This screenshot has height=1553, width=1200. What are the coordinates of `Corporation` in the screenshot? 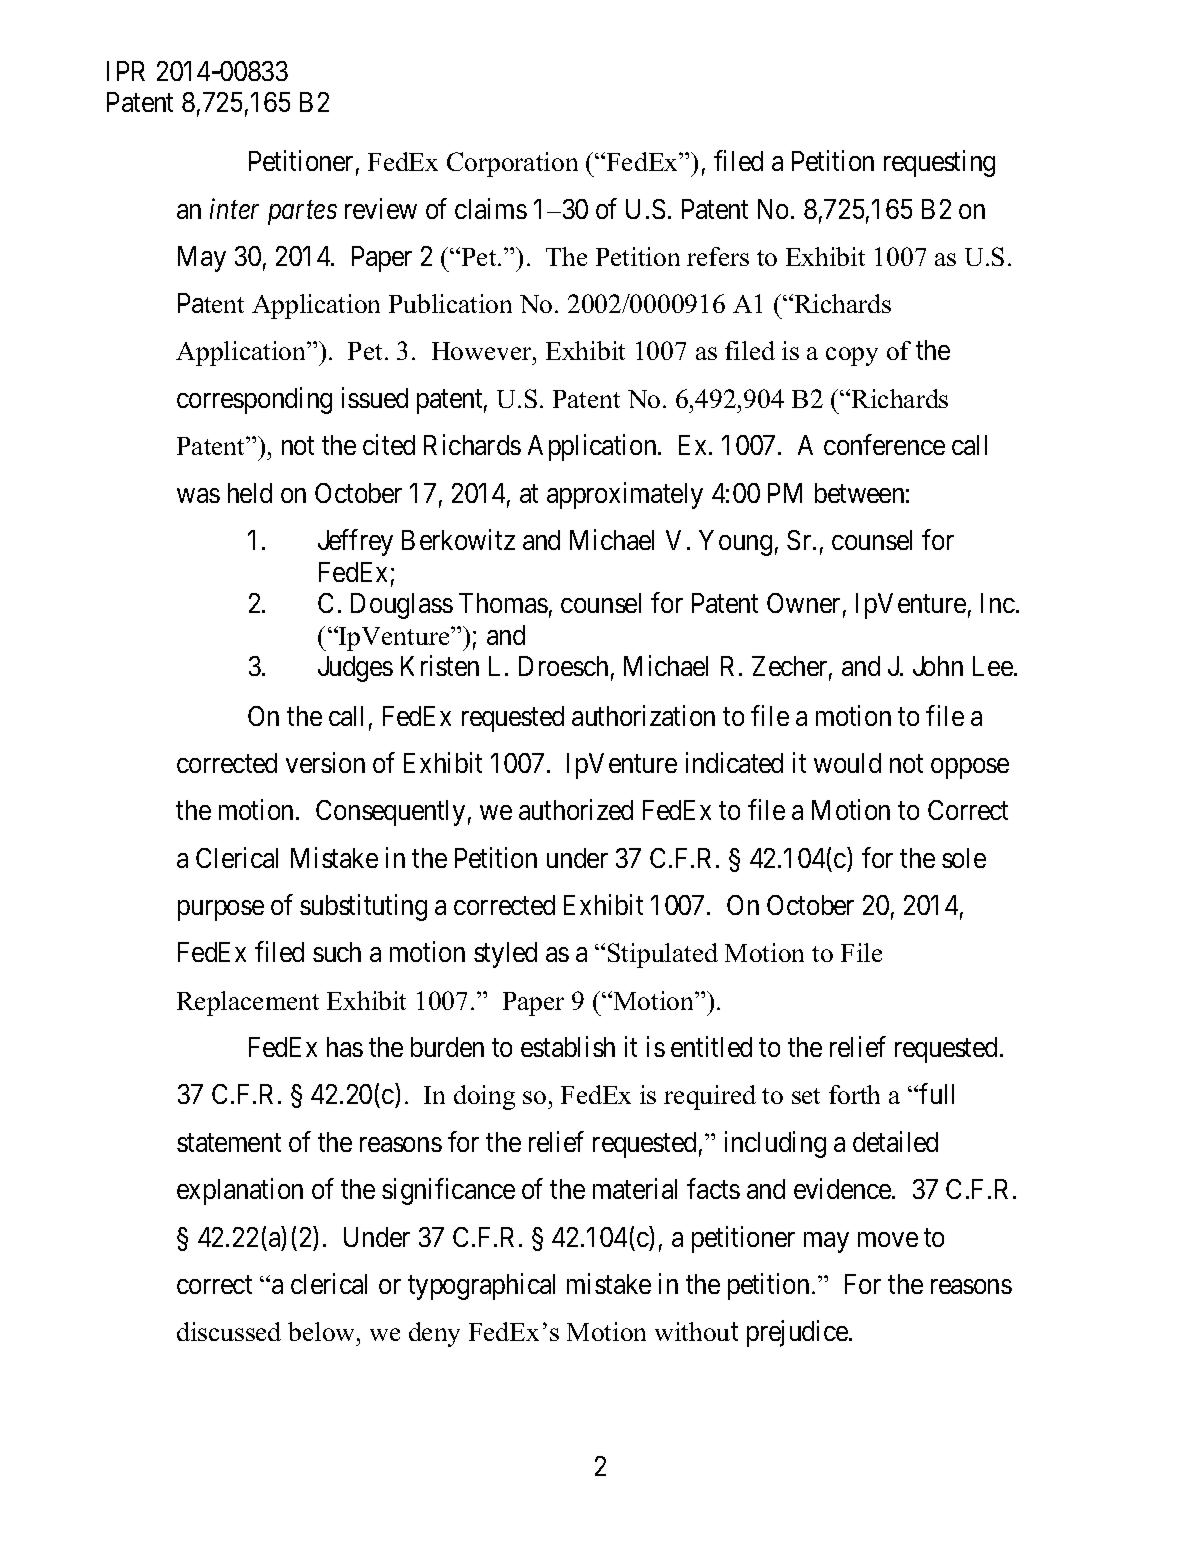 It's located at (512, 164).
